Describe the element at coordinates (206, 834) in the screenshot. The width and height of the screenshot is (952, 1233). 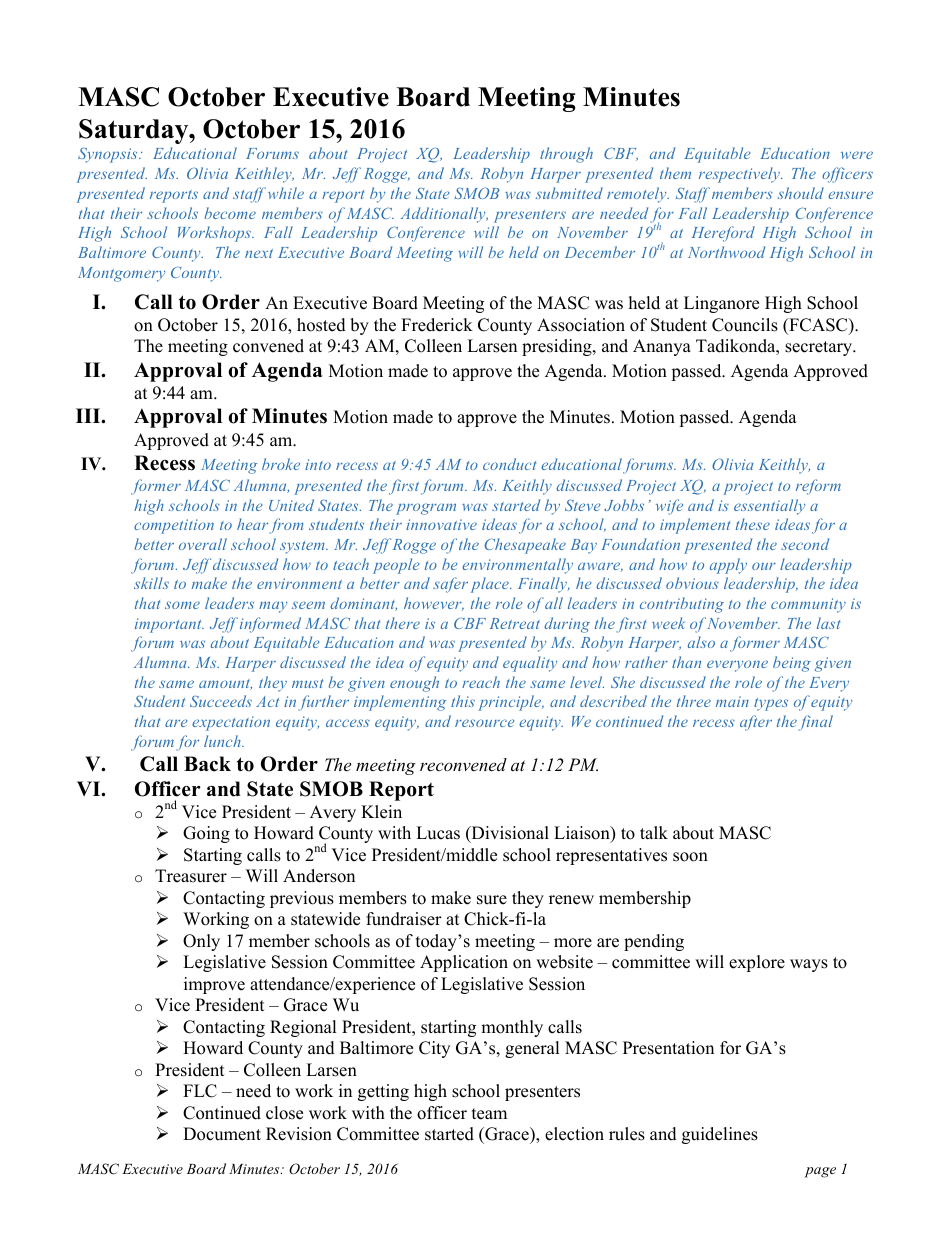
I see `Going` at that location.
